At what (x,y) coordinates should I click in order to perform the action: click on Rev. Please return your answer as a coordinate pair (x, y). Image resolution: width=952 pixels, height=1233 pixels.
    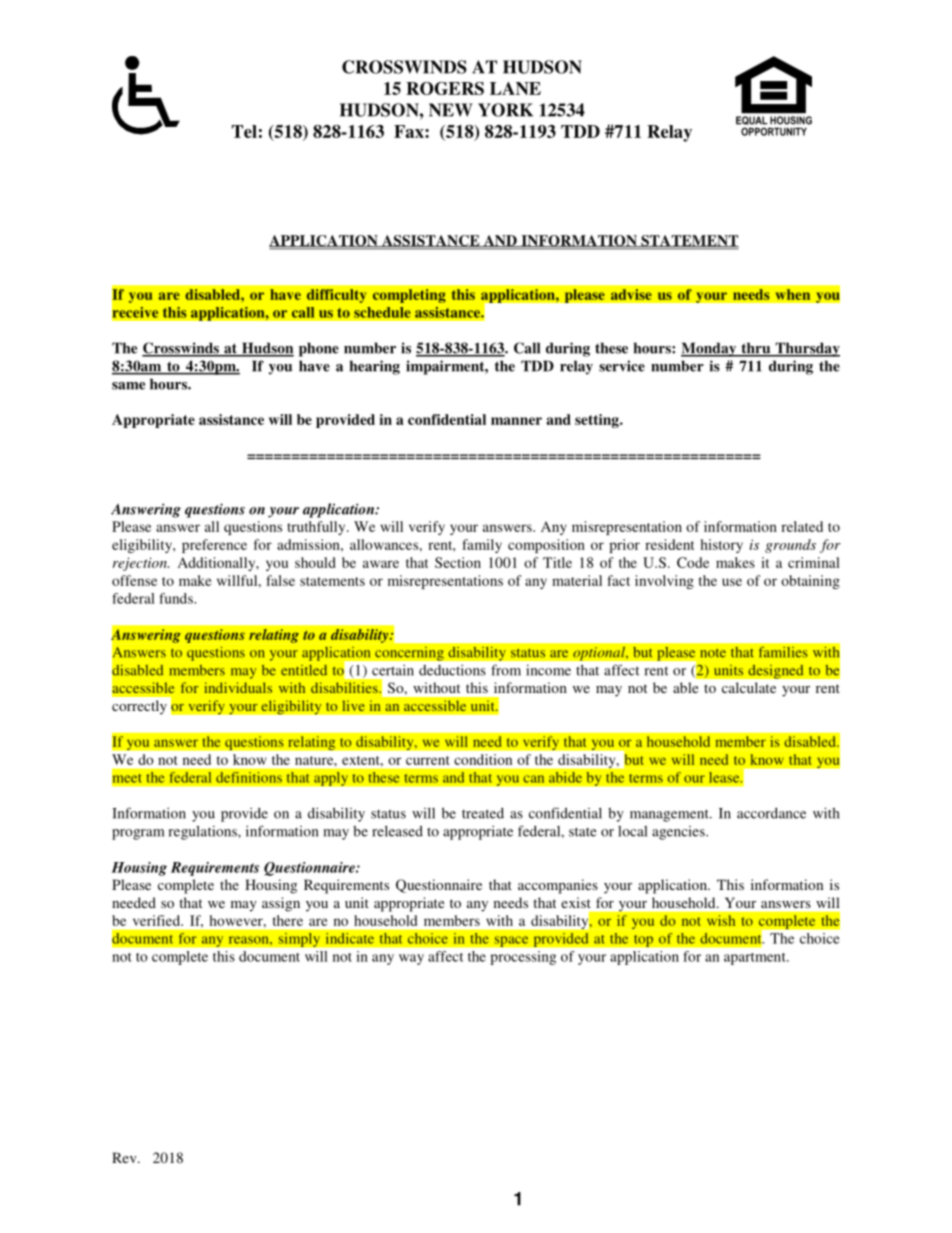
    Looking at the image, I should click on (125, 1157).
